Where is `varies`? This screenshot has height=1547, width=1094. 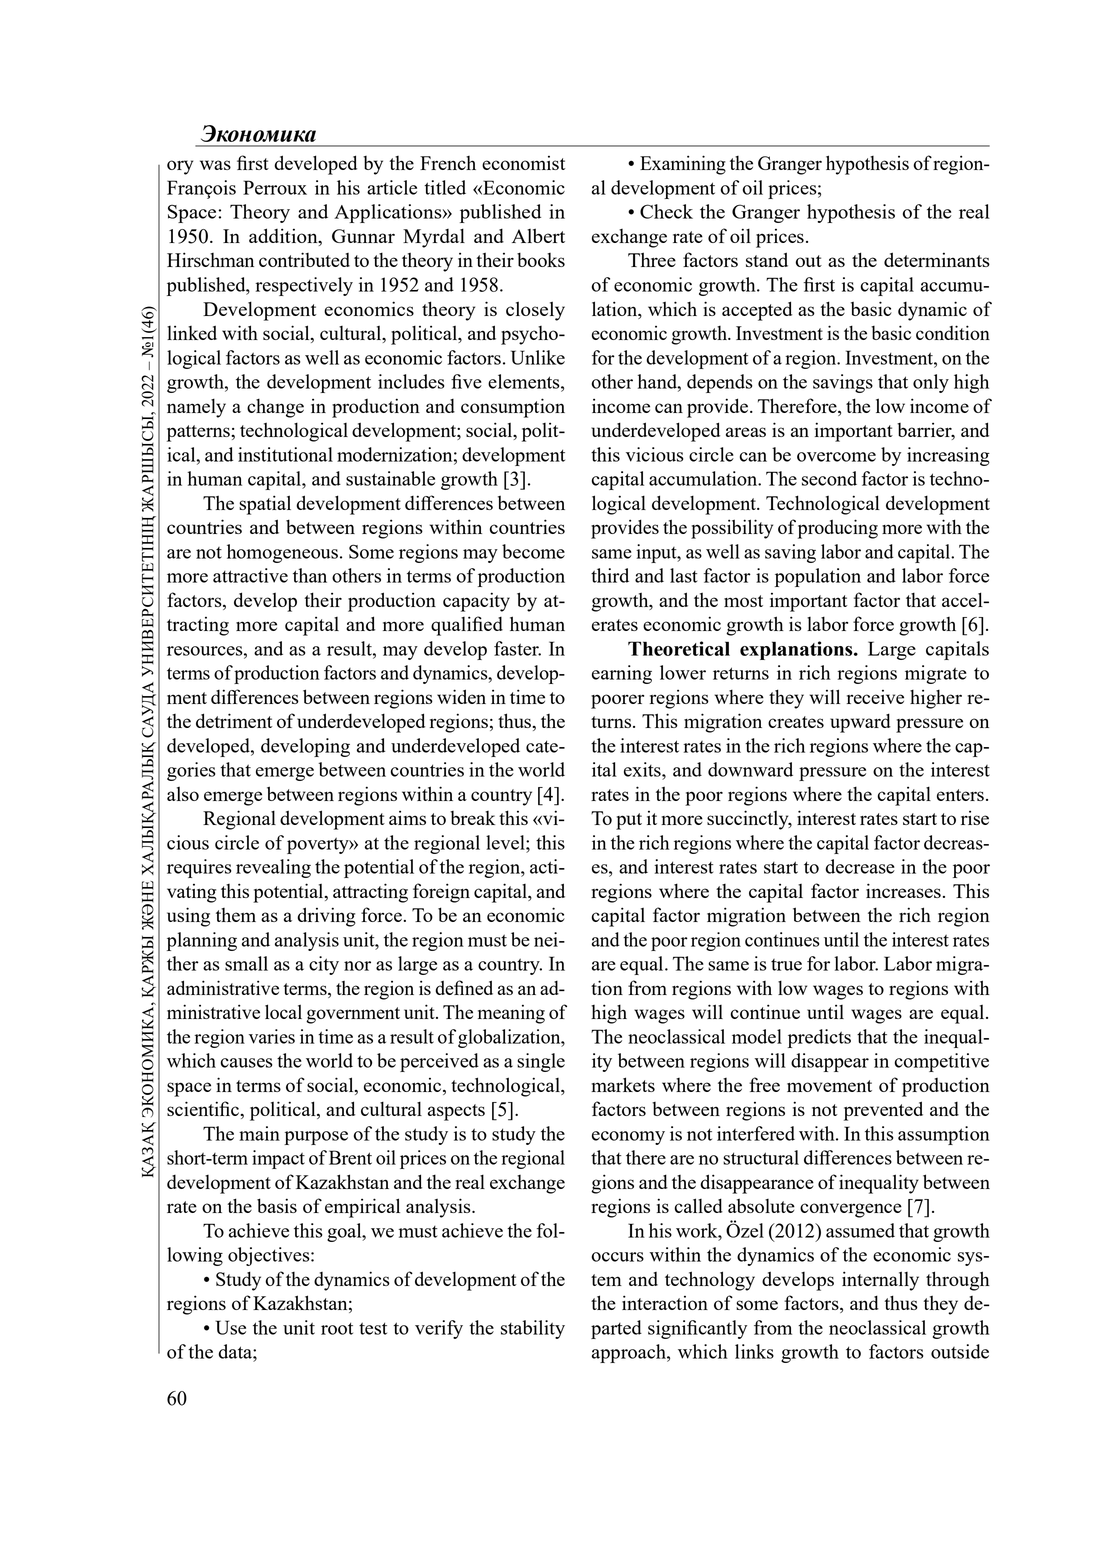 varies is located at coordinates (272, 1036).
